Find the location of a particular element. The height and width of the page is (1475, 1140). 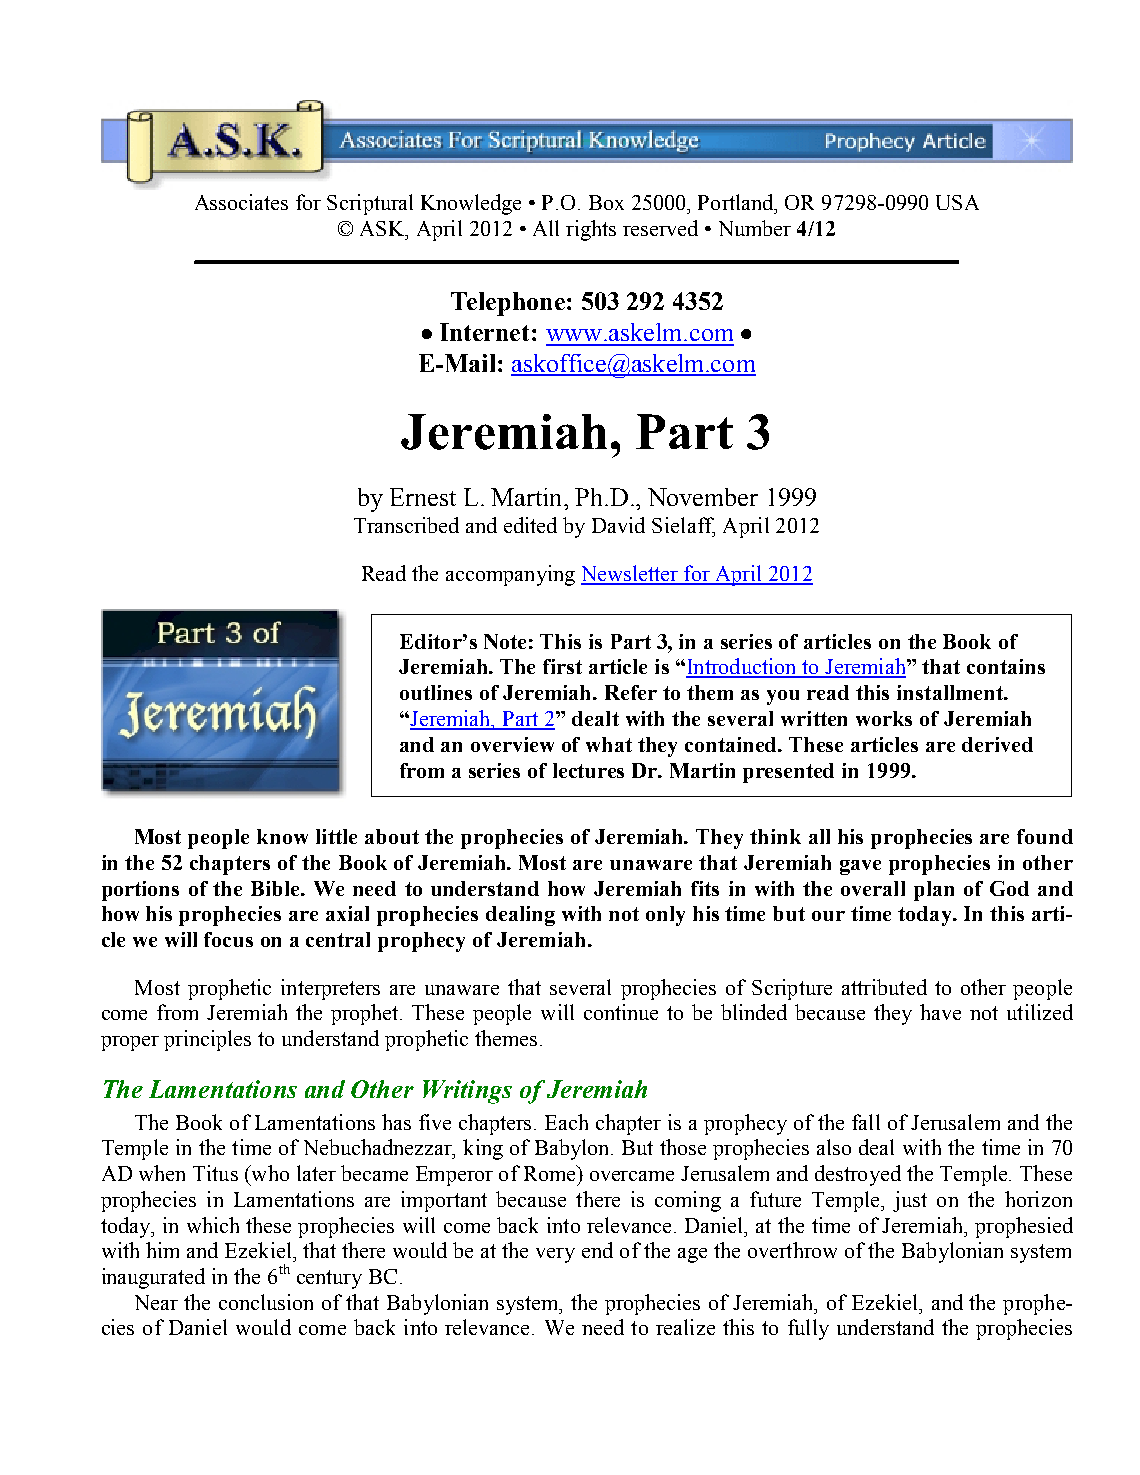

very is located at coordinates (555, 1255).
